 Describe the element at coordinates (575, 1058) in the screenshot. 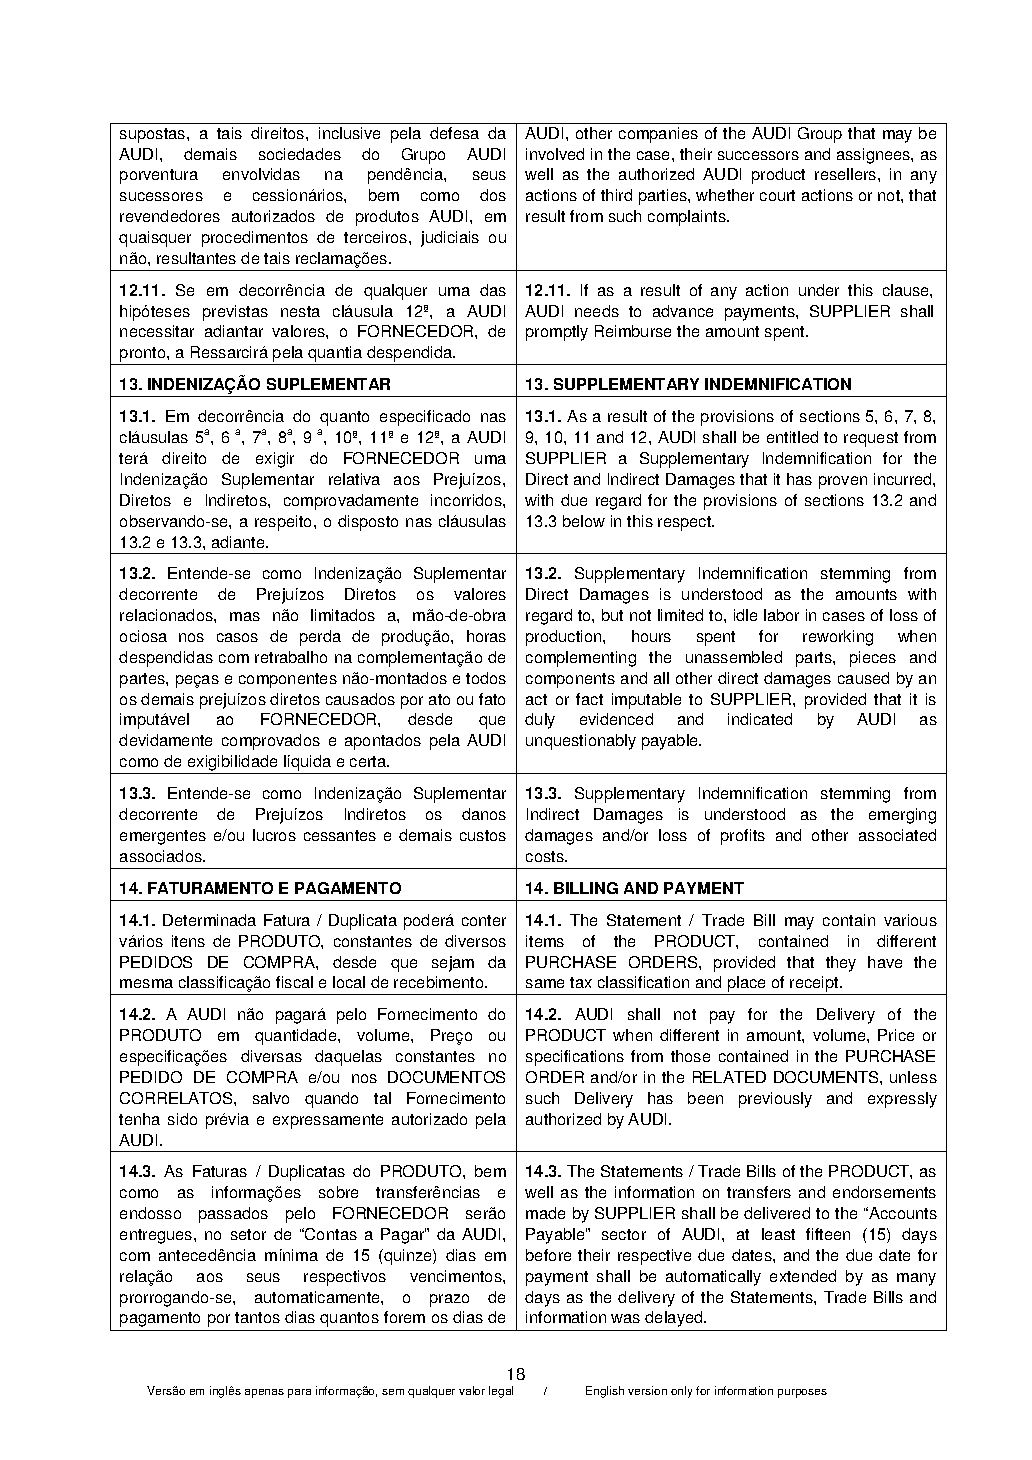

I see `specifications` at that location.
